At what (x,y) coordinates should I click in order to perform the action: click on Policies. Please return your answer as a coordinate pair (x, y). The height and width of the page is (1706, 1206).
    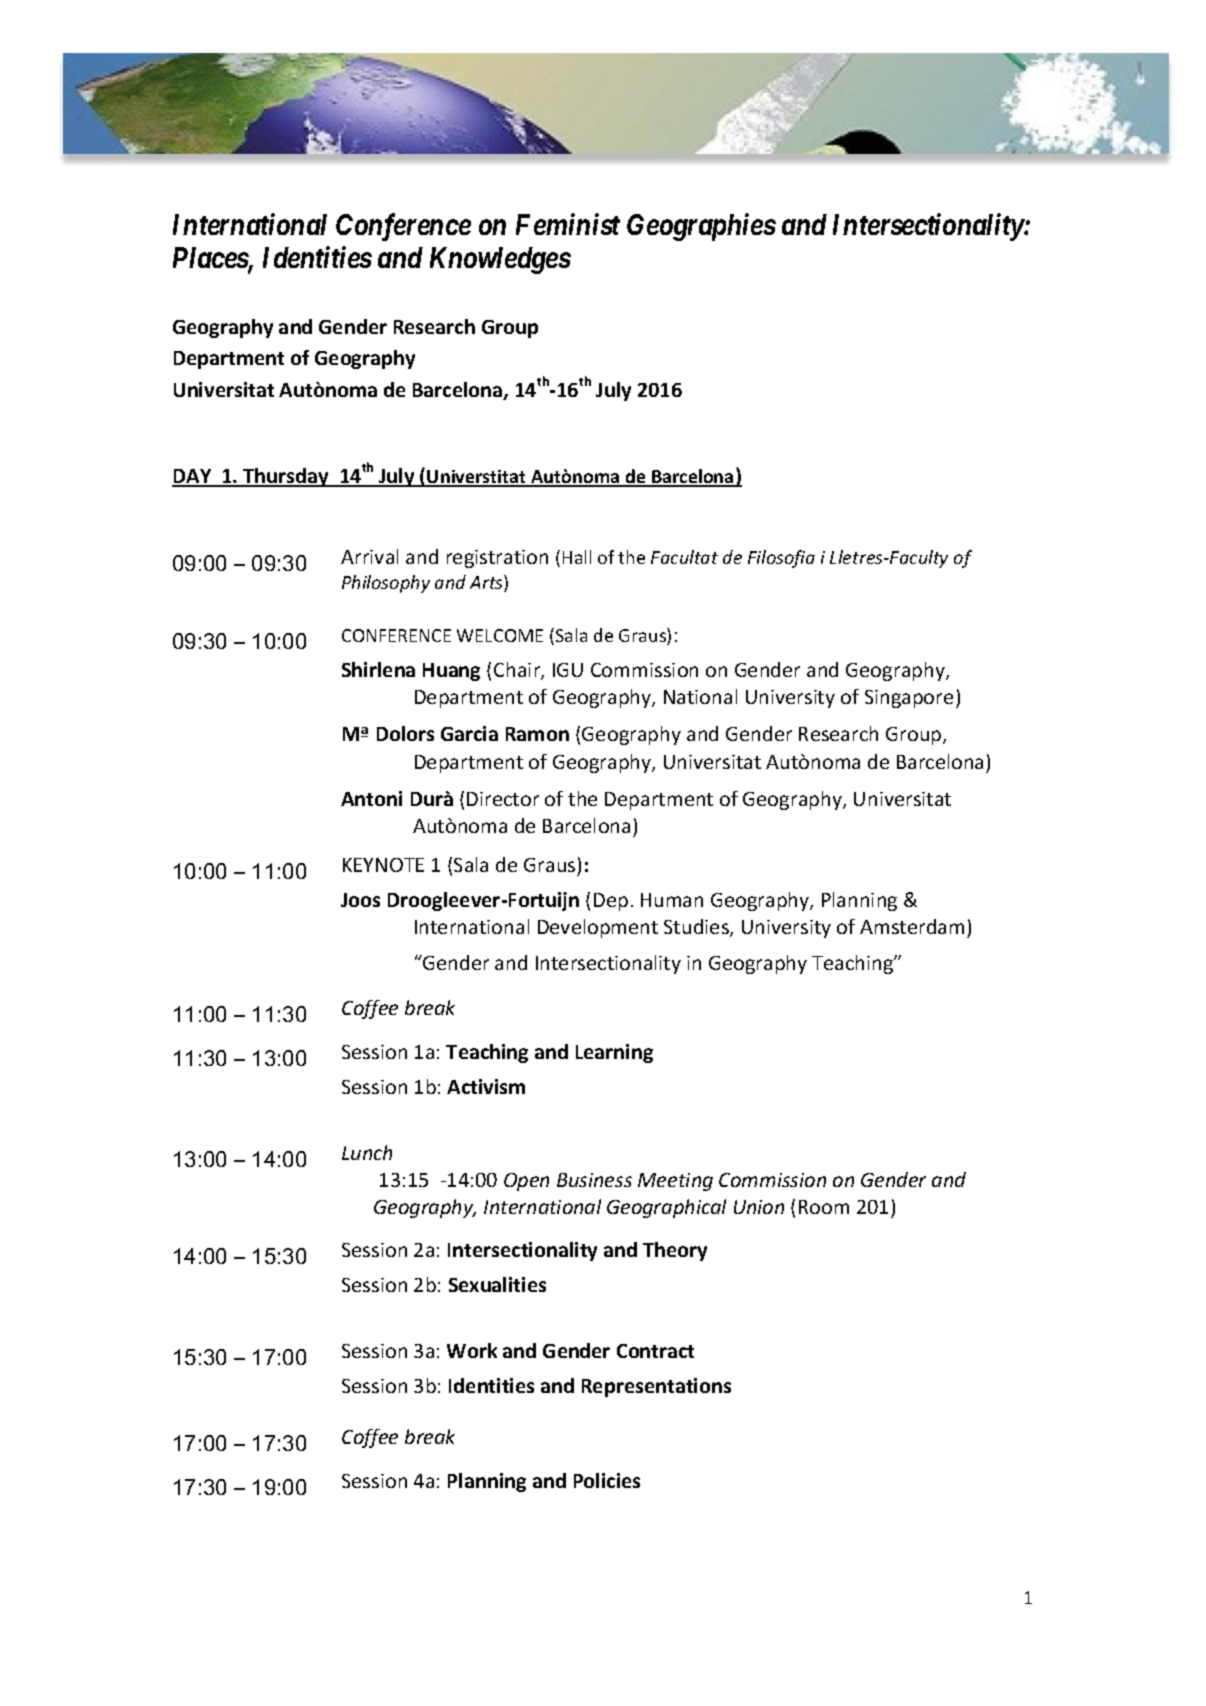
    Looking at the image, I should click on (607, 1480).
